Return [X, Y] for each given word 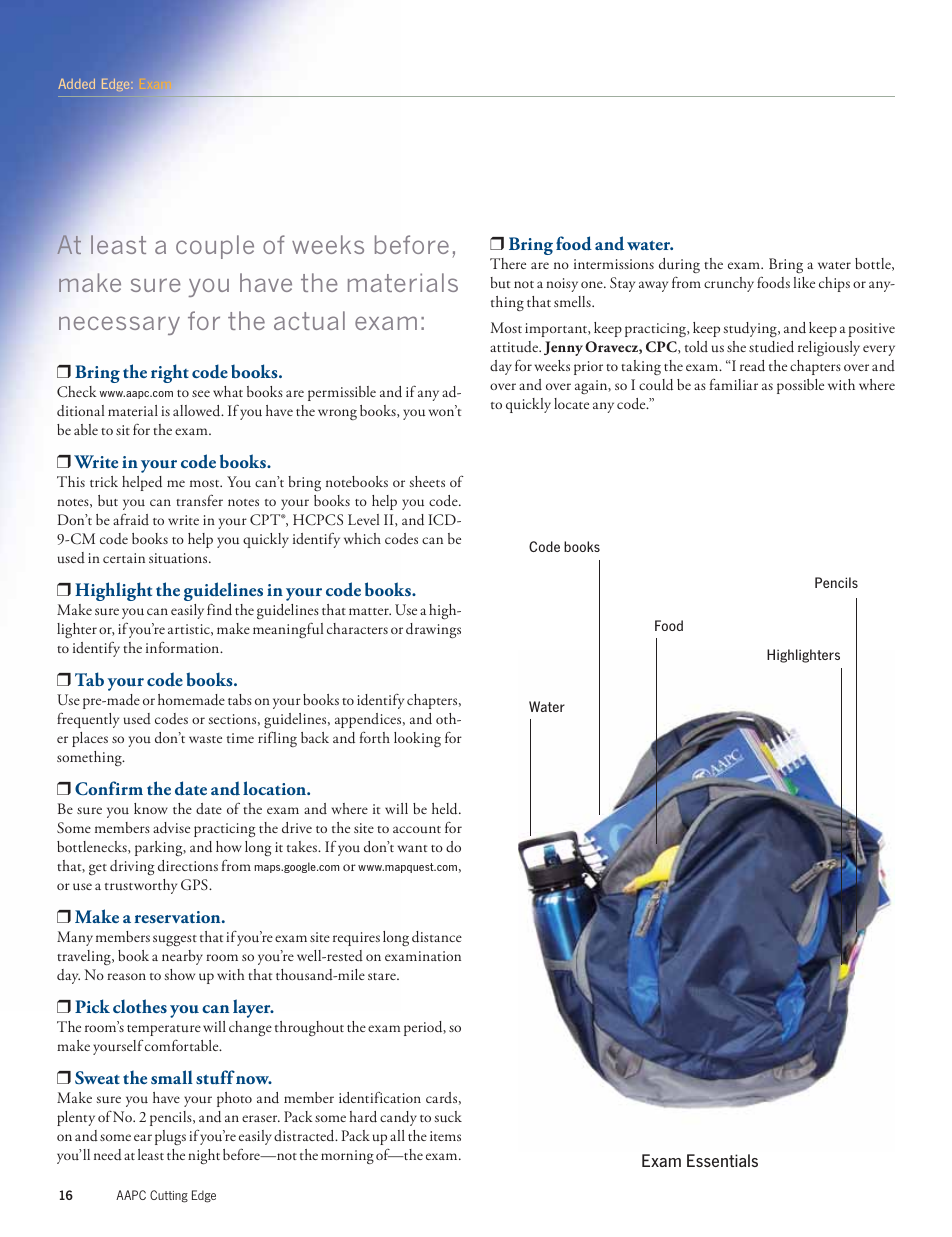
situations [179, 558]
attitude [515, 347]
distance [437, 937]
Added [76, 84]
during [679, 265]
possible [800, 386]
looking [417, 739]
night [204, 1156]
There [508, 263]
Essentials [722, 1160]
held [446, 809]
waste [205, 739]
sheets [427, 481]
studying [751, 329]
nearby [182, 957]
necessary [119, 325]
